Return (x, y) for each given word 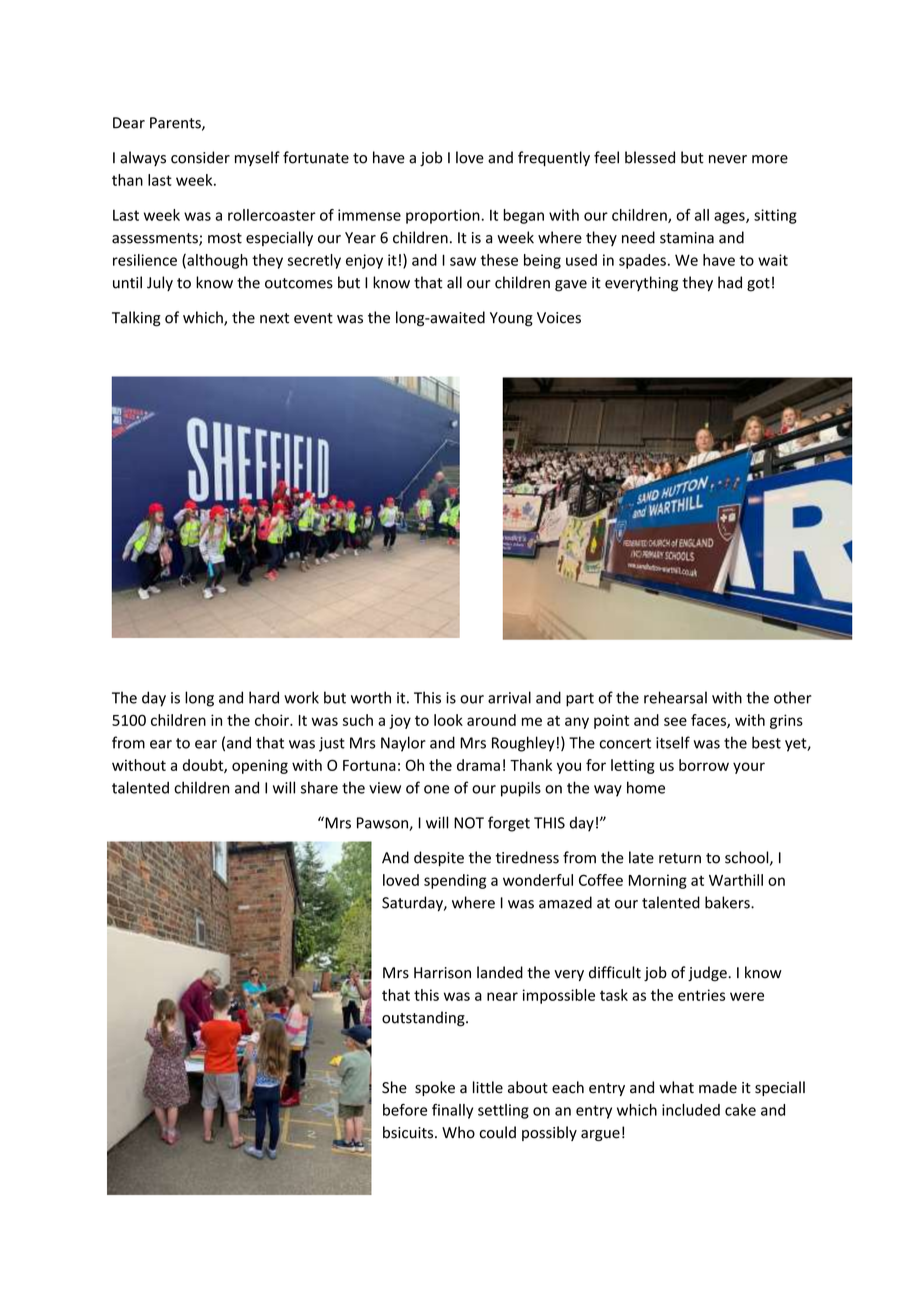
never (728, 159)
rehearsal (675, 697)
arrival (509, 697)
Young (511, 319)
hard (264, 697)
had (730, 282)
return (680, 858)
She (394, 1087)
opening (260, 766)
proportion (443, 216)
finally (452, 1111)
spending (455, 881)
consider (200, 157)
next (274, 318)
